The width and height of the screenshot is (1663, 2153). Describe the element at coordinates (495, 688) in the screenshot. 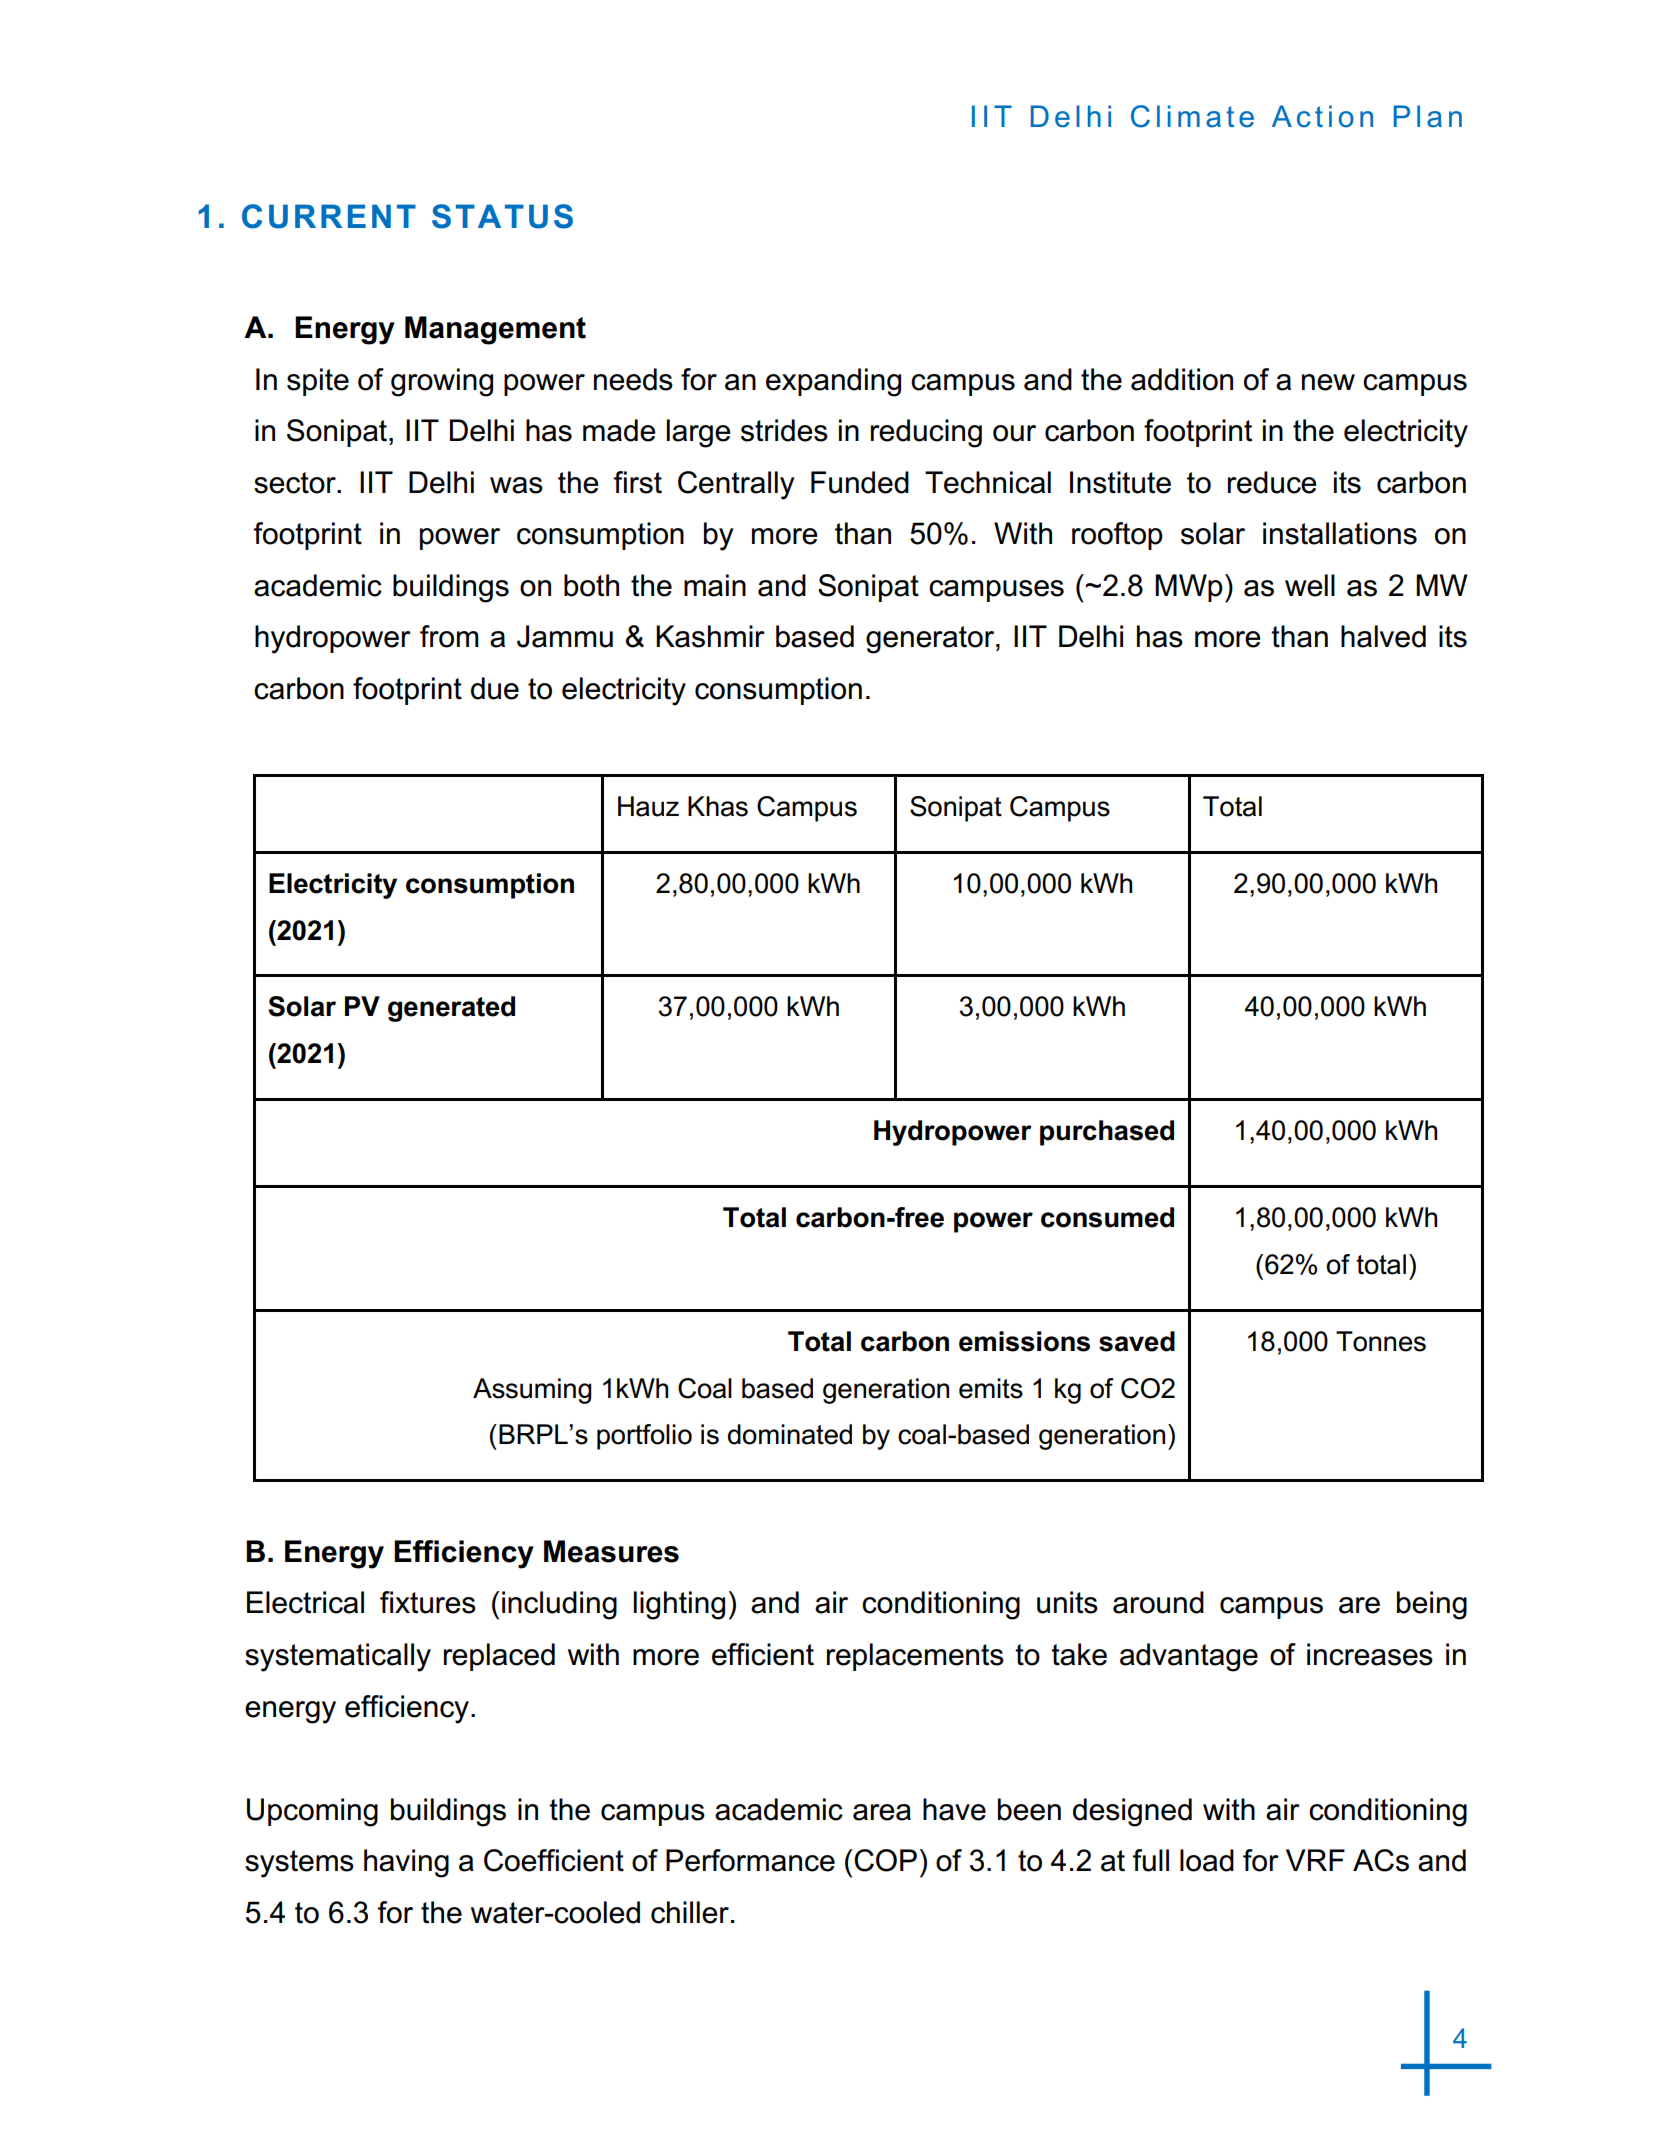

I see `due` at that location.
